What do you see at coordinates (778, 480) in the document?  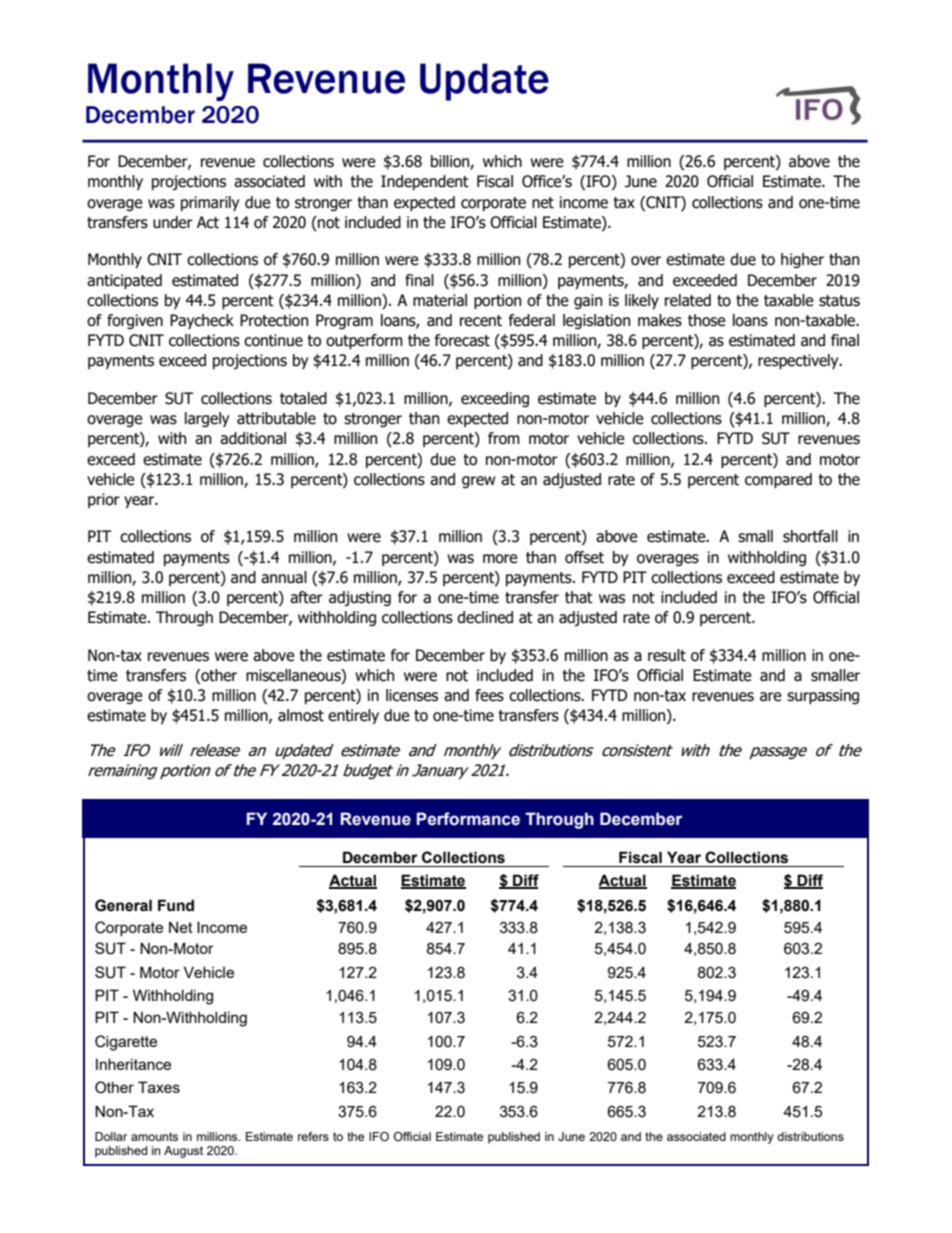 I see `compared` at bounding box center [778, 480].
